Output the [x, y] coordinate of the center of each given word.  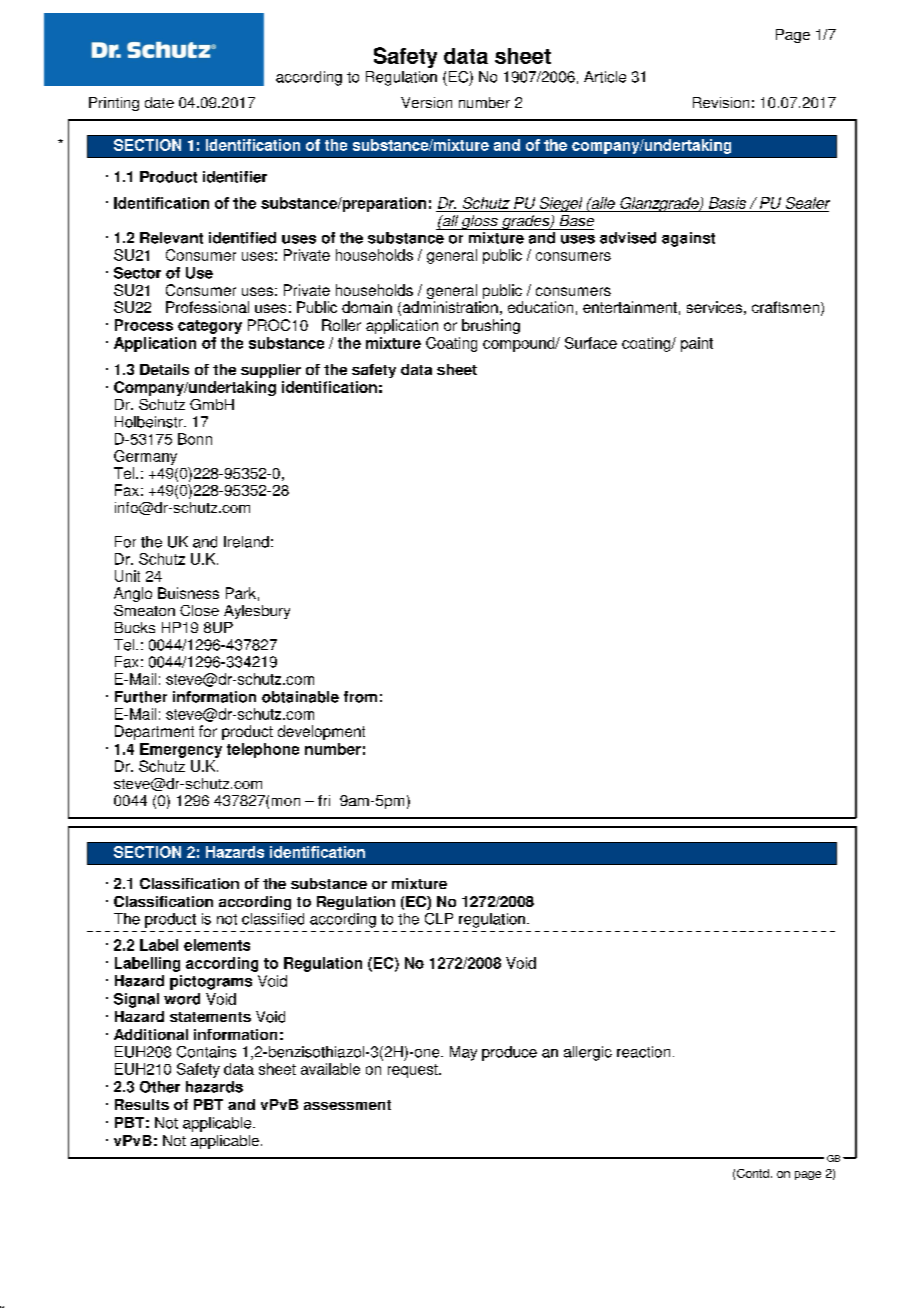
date [159, 102]
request [414, 1071]
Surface [591, 343]
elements [217, 945]
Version [426, 102]
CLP [439, 919]
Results [142, 1104]
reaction [643, 1052]
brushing [491, 326]
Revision [721, 102]
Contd [753, 1173]
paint [697, 344]
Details [164, 369]
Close [199, 610]
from [360, 697]
